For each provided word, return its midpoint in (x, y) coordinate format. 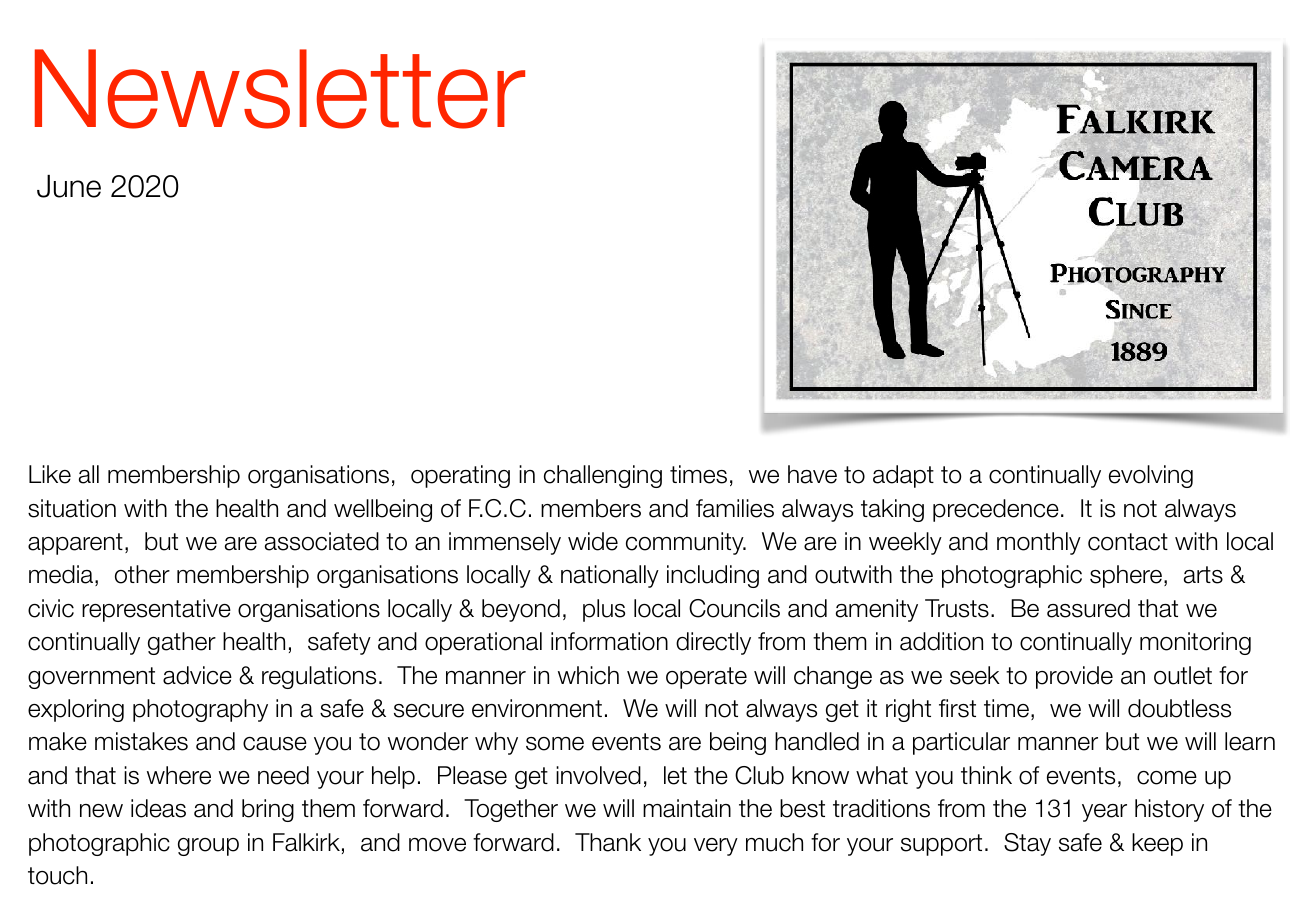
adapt (903, 476)
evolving (1151, 476)
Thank (608, 842)
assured (1088, 608)
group (208, 847)
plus (604, 610)
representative (156, 610)
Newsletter (280, 89)
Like (50, 474)
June (69, 186)
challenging (603, 476)
